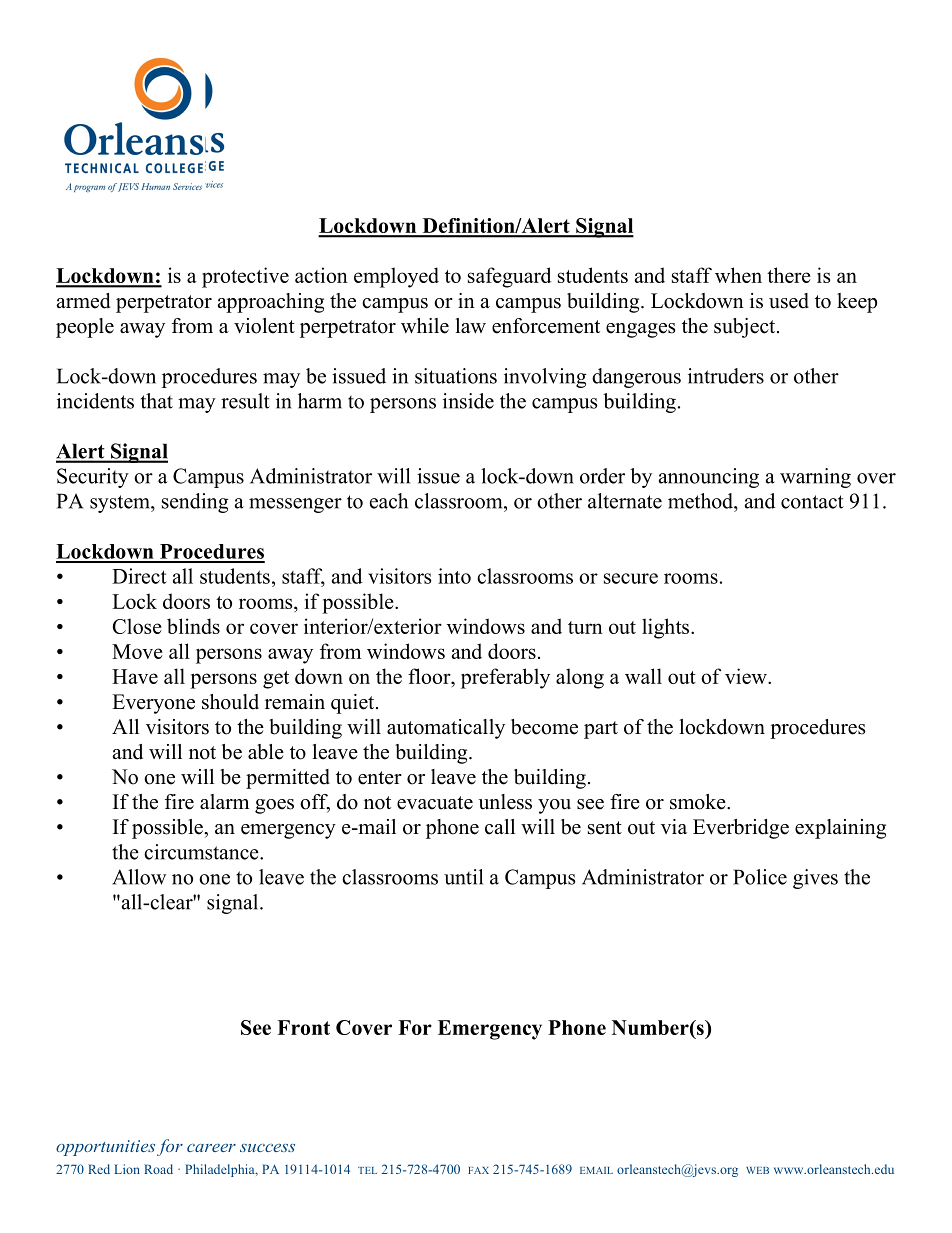 The height and width of the document is (1233, 952). What do you see at coordinates (789, 301) in the document?
I see `used` at bounding box center [789, 301].
